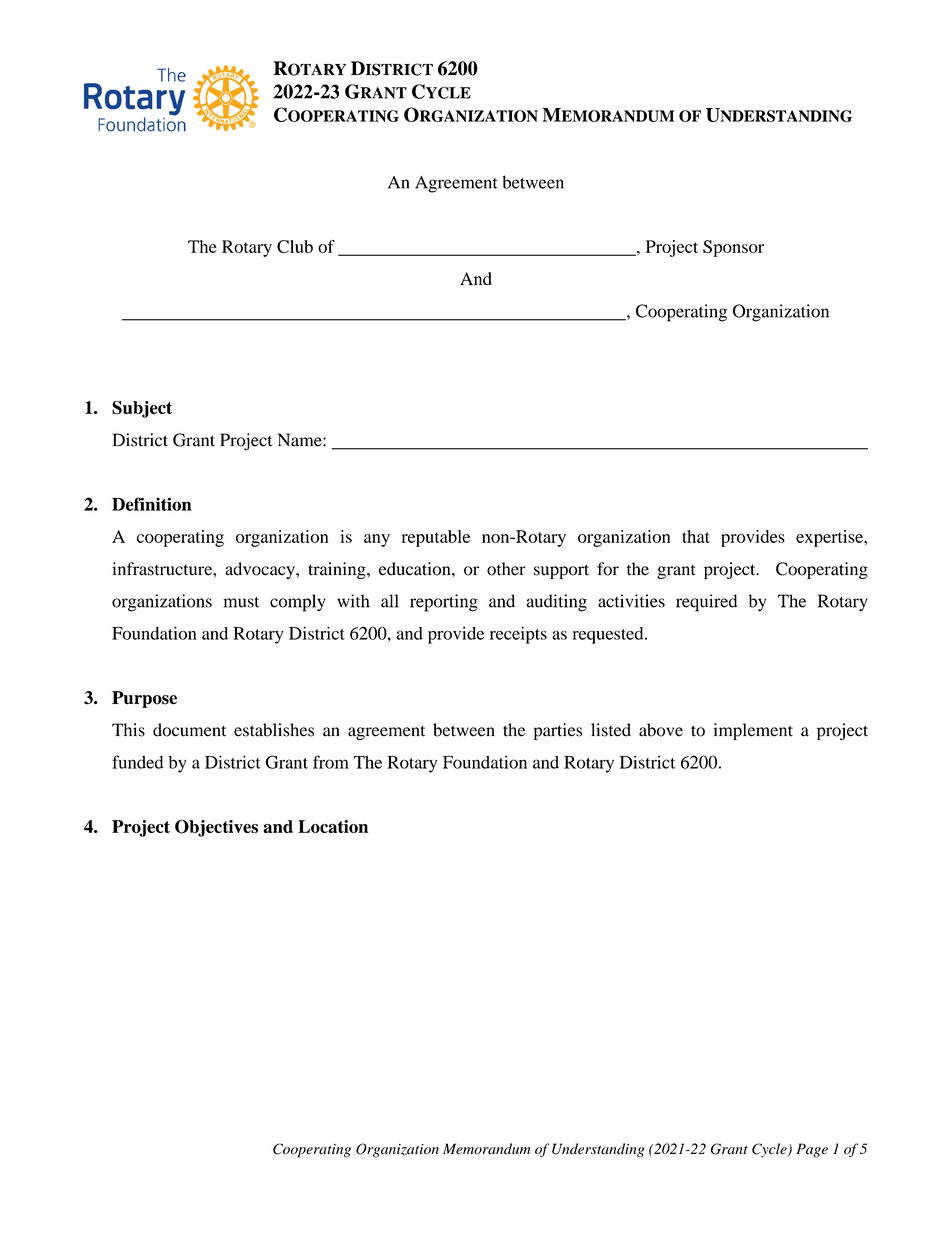 Image resolution: width=952 pixels, height=1233 pixels. Describe the element at coordinates (189, 730) in the document. I see `document` at that location.
